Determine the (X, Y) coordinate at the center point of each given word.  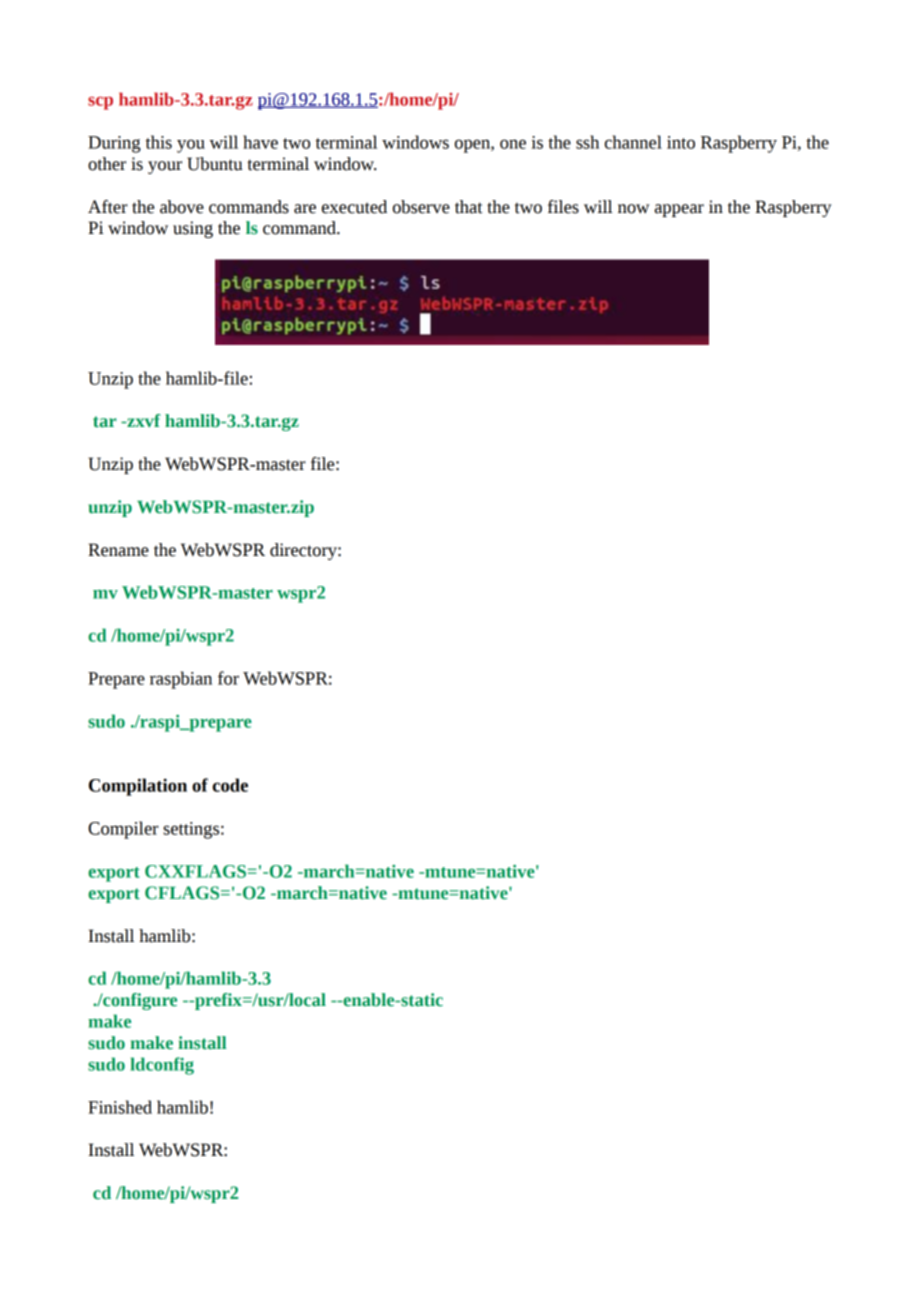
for (228, 678)
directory (304, 551)
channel (633, 142)
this (159, 142)
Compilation (138, 787)
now (633, 209)
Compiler (123, 830)
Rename (118, 550)
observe (421, 207)
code (230, 785)
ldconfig (162, 1066)
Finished (120, 1107)
